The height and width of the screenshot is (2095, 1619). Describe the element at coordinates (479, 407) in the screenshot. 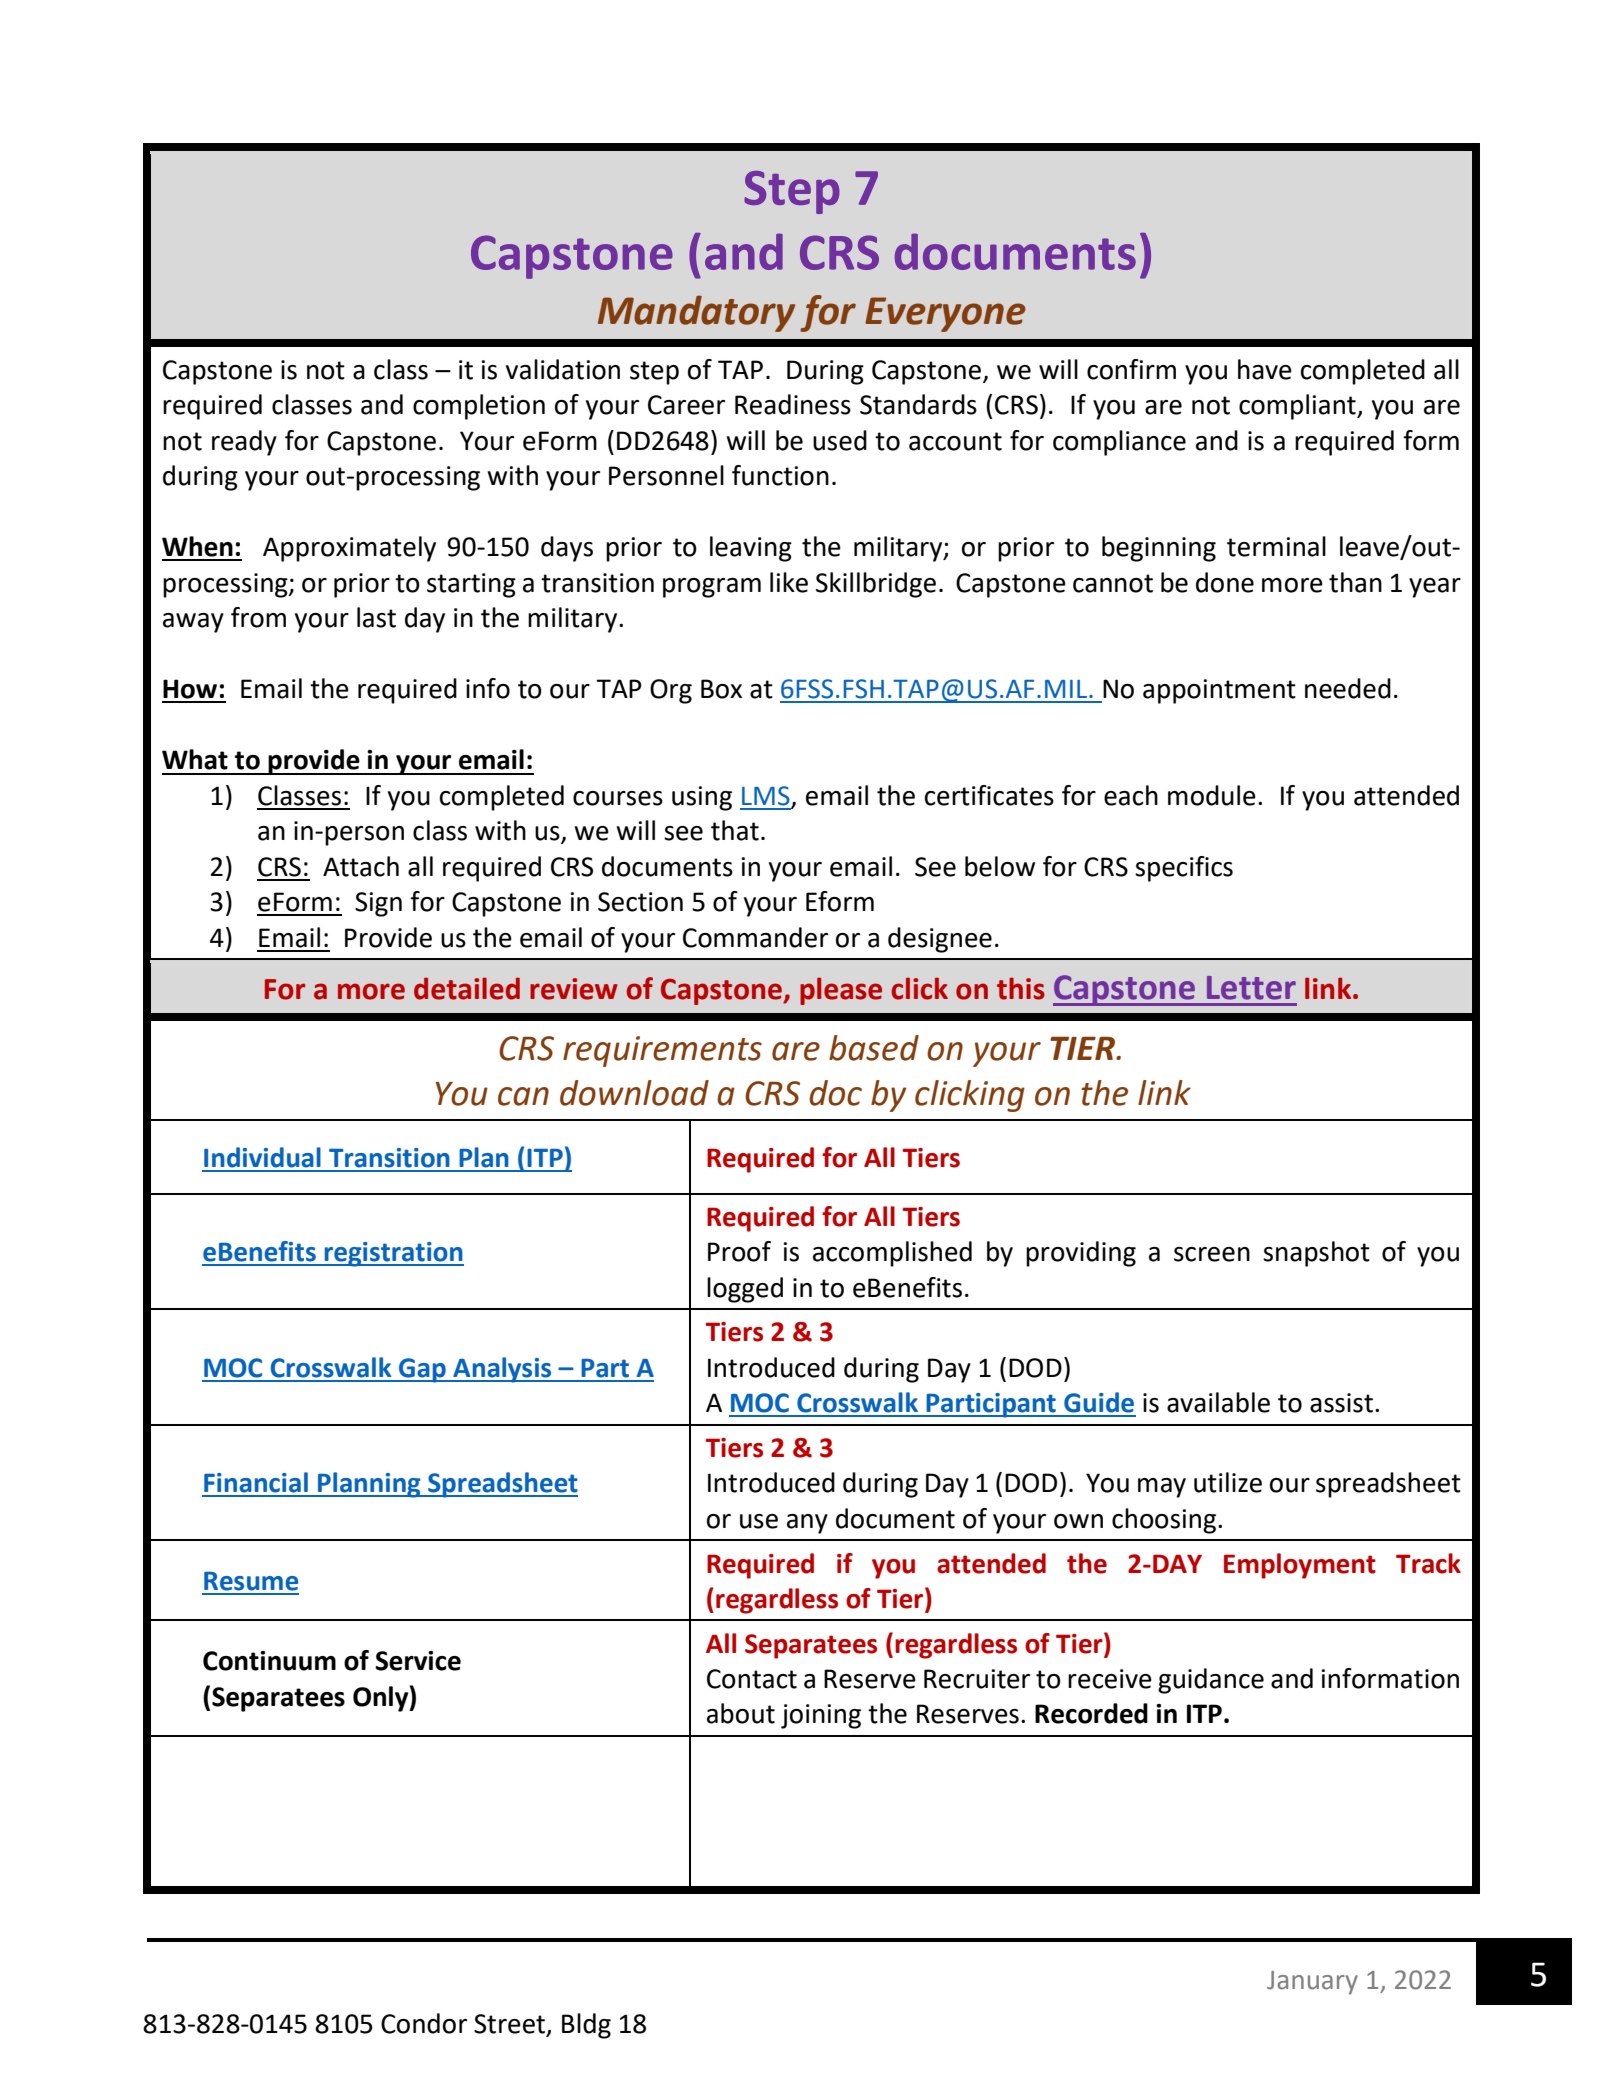

I see `completion` at that location.
